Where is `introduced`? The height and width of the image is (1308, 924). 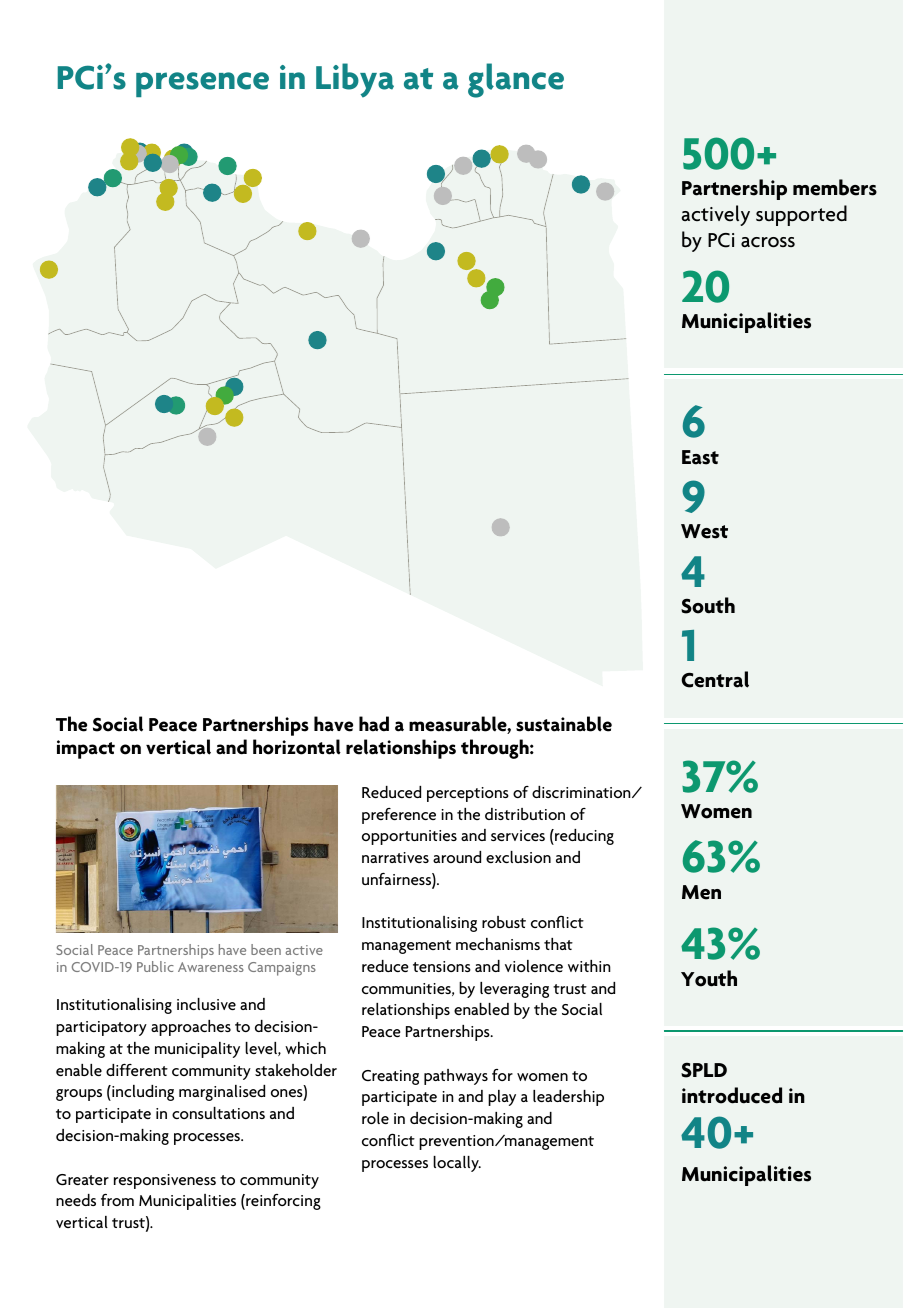
introduced is located at coordinates (732, 1095).
